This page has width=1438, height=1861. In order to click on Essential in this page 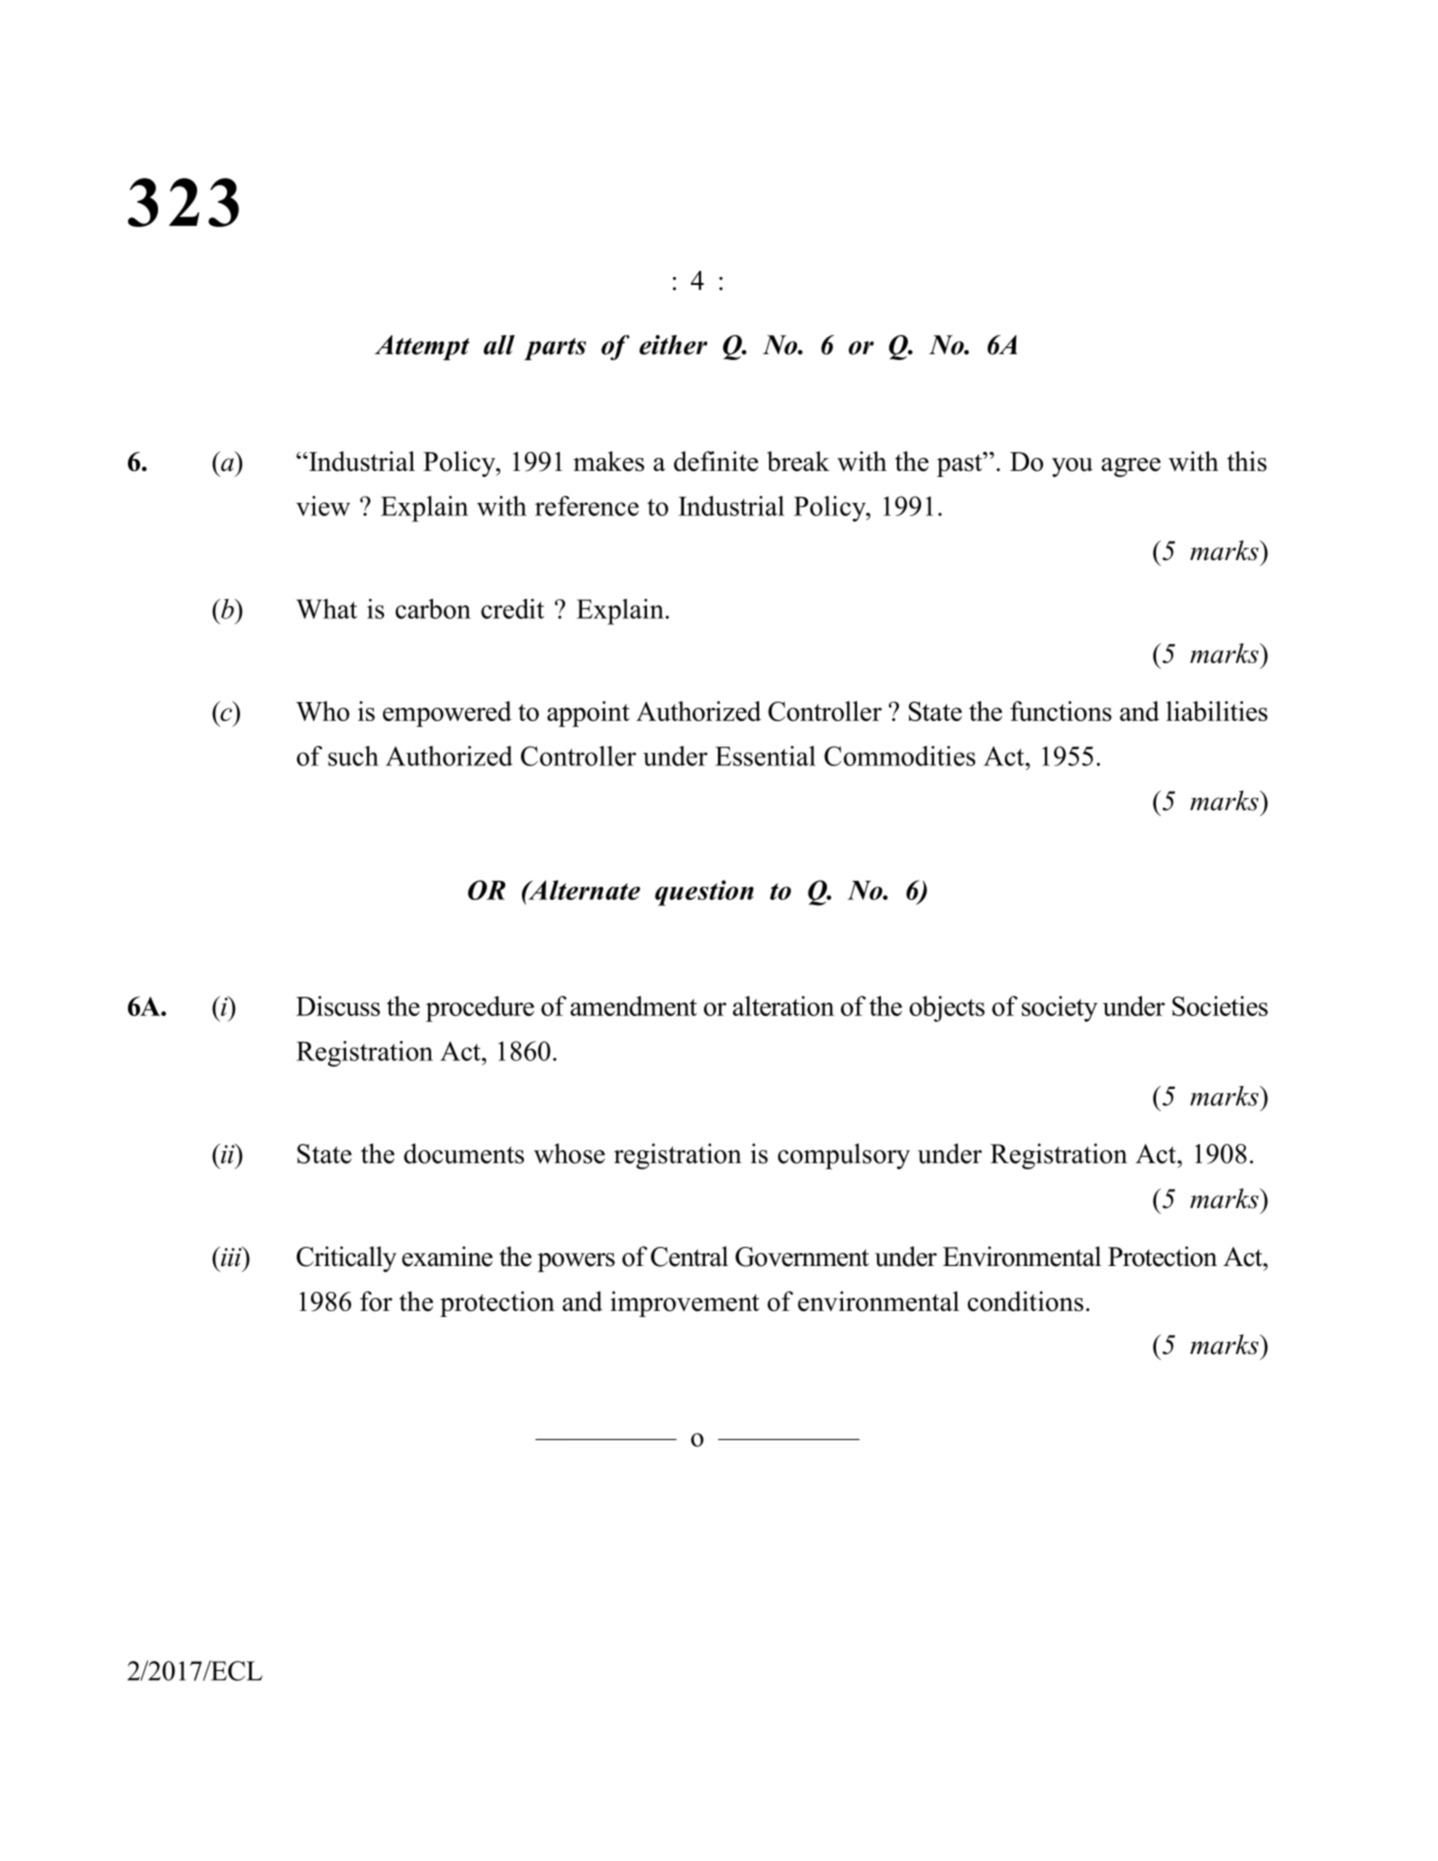, I will do `click(765, 756)`.
